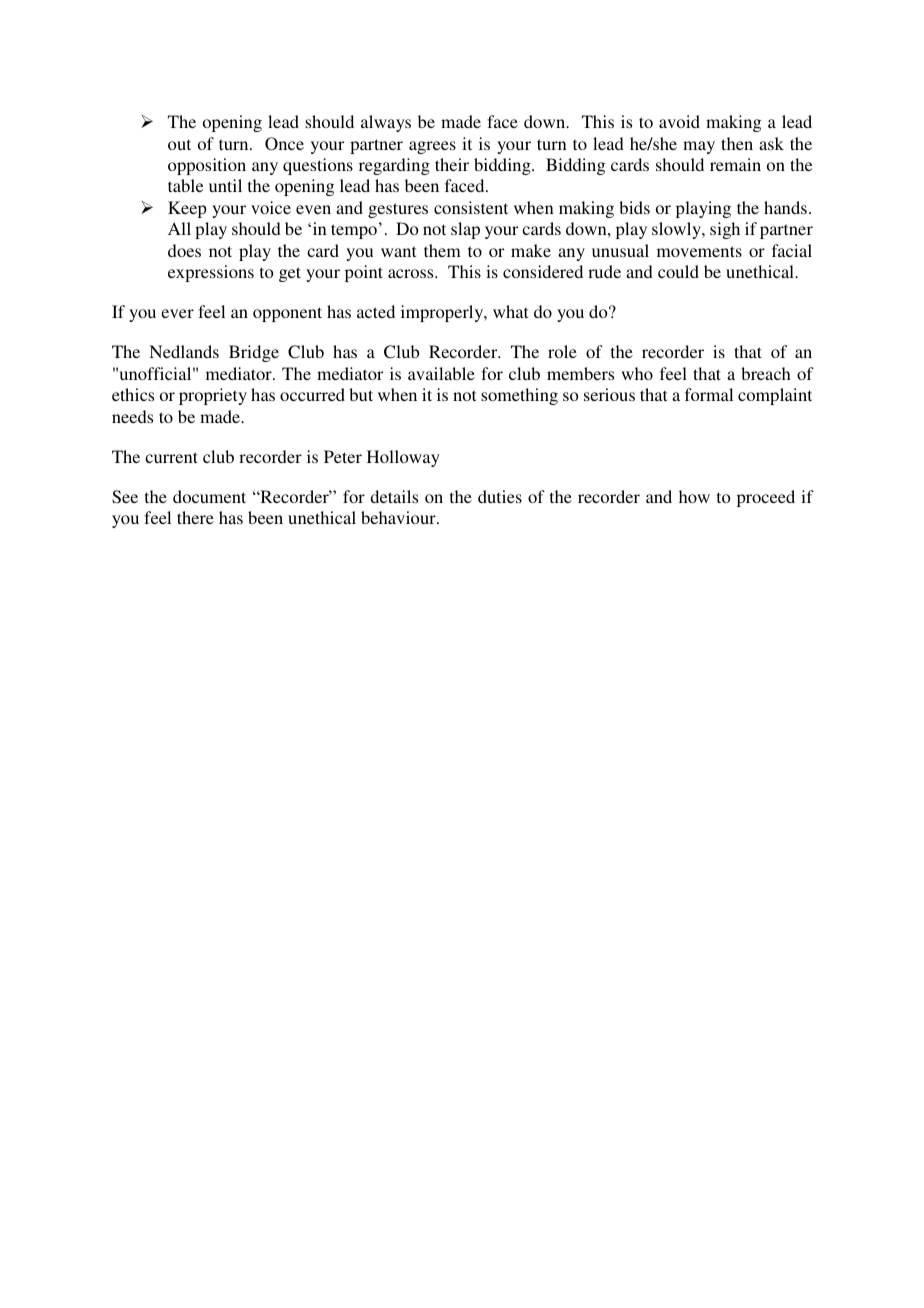 The height and width of the page is (1308, 924). What do you see at coordinates (213, 396) in the page?
I see `propriety` at bounding box center [213, 396].
